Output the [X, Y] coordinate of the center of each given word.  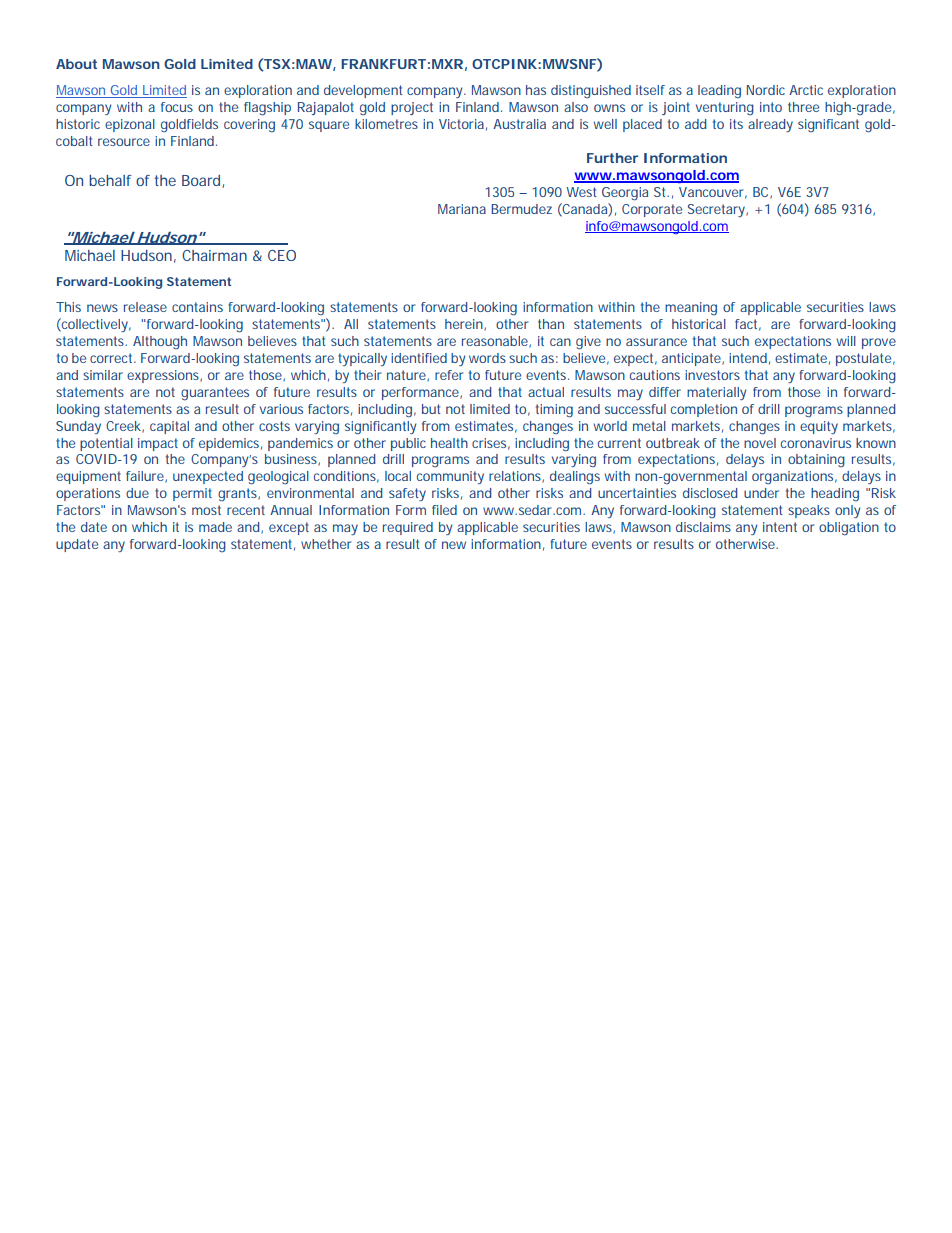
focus [177, 107]
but [431, 409]
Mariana [462, 209]
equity [819, 427]
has [536, 90]
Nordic [766, 90]
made [215, 527]
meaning [691, 309]
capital [169, 427]
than [551, 324]
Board [202, 181]
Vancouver [713, 193]
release [145, 307]
